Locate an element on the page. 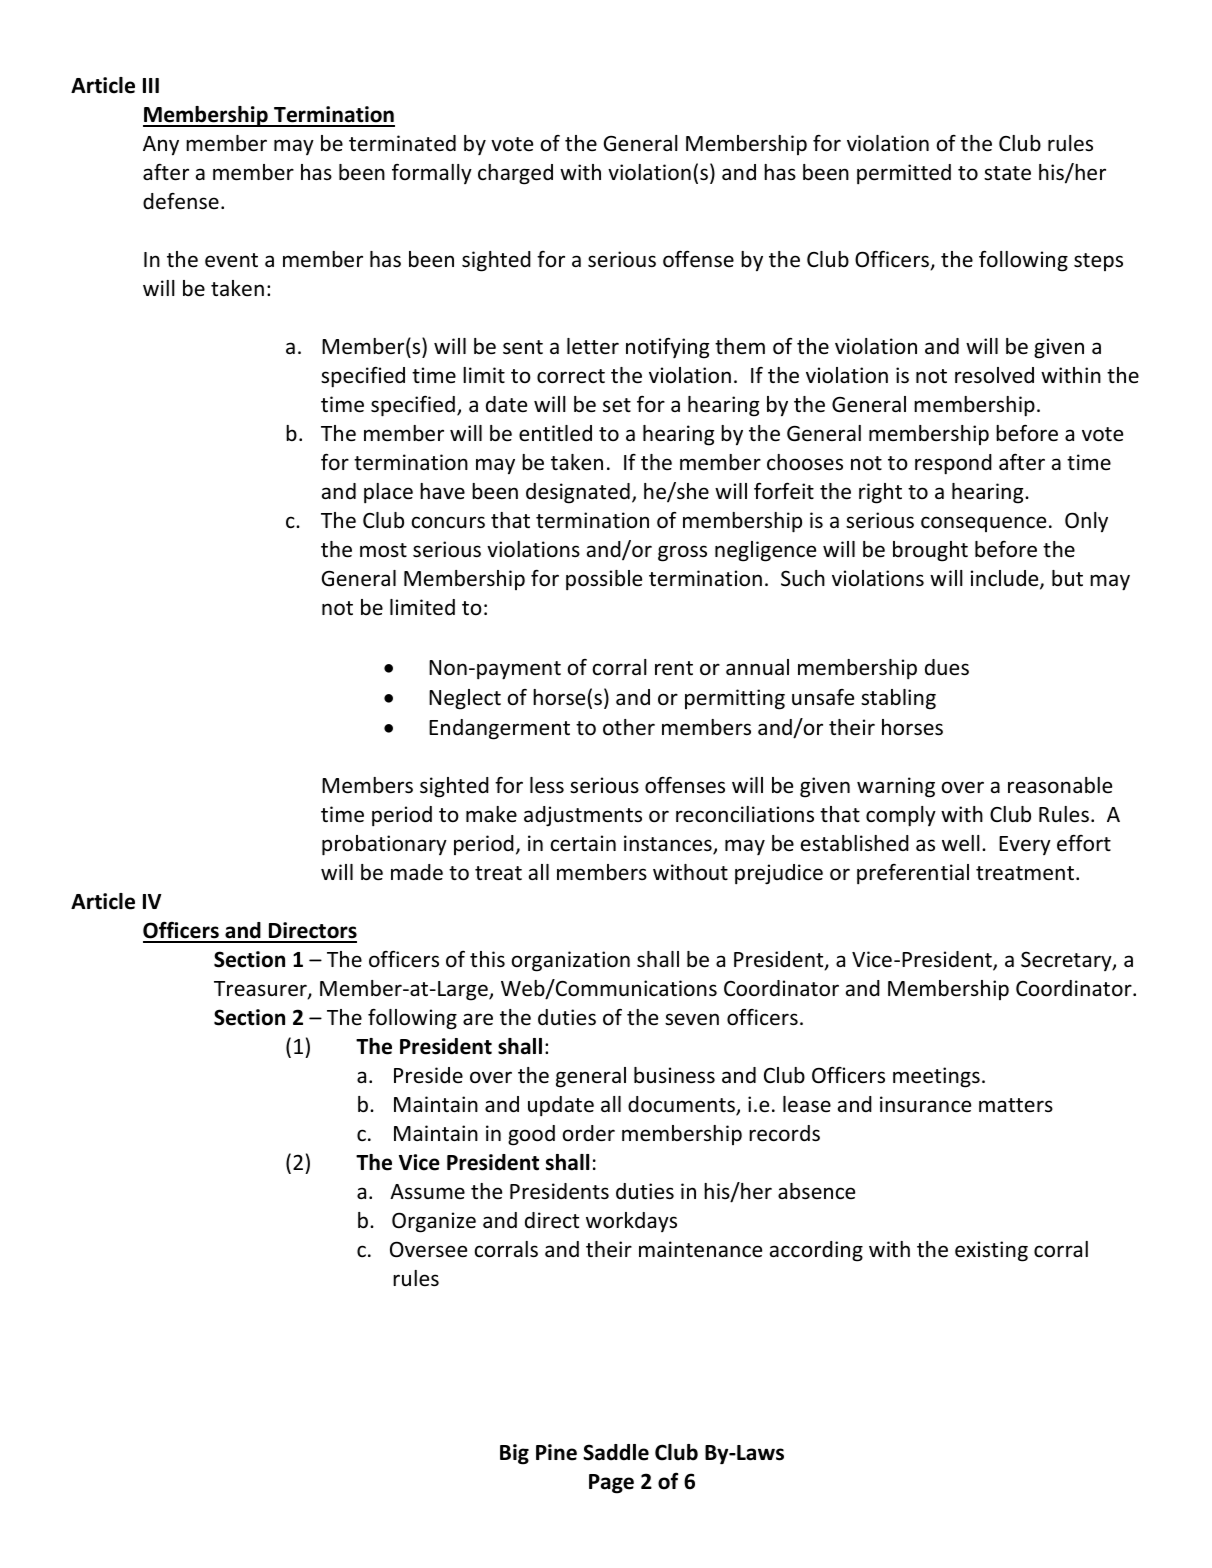 The image size is (1212, 1568). Big is located at coordinates (514, 1454).
